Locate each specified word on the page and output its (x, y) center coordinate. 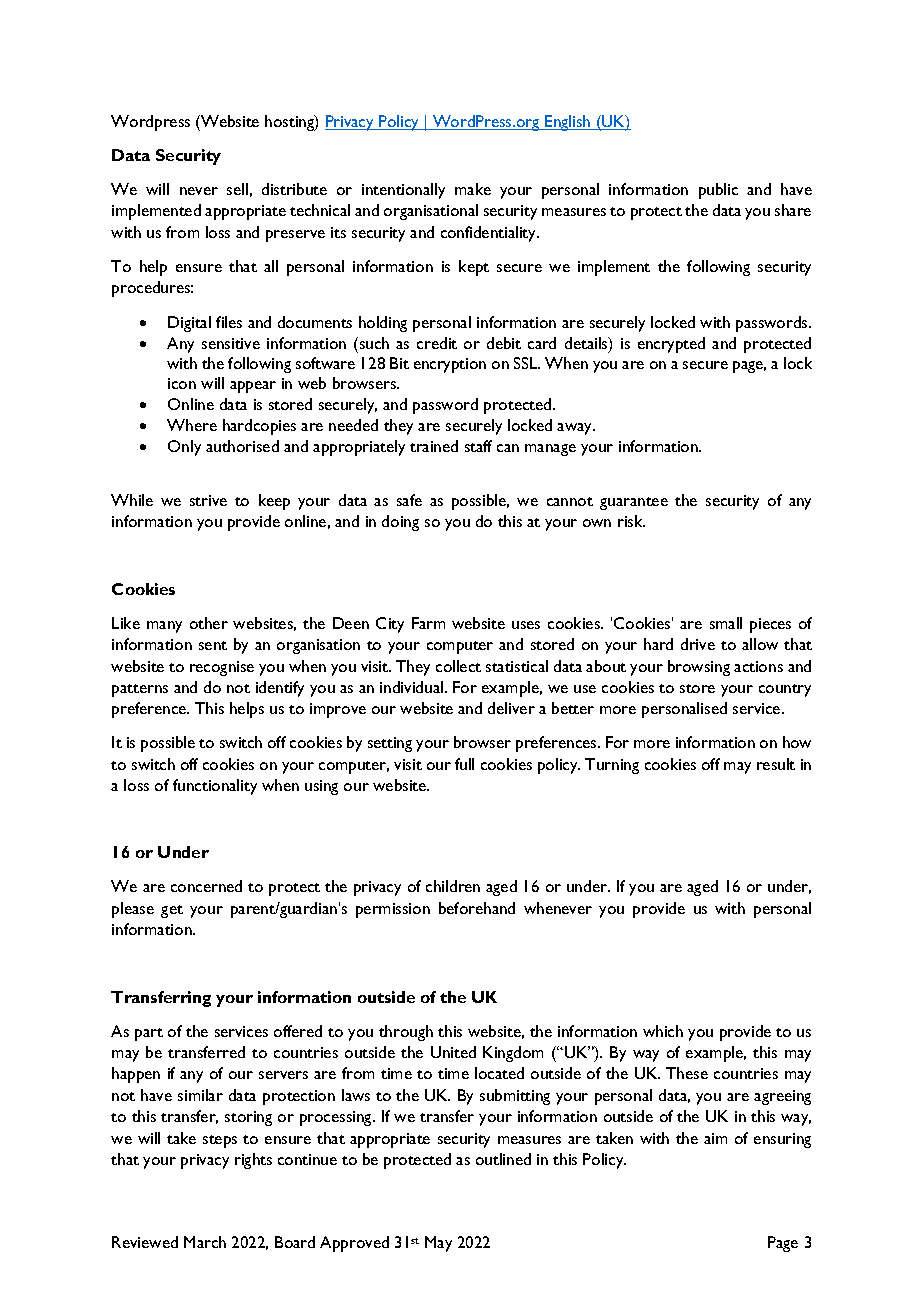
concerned (206, 886)
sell (237, 189)
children (453, 886)
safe (409, 500)
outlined (503, 1159)
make (473, 189)
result (776, 764)
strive (208, 500)
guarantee (634, 503)
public (718, 191)
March (205, 1242)
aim (715, 1138)
